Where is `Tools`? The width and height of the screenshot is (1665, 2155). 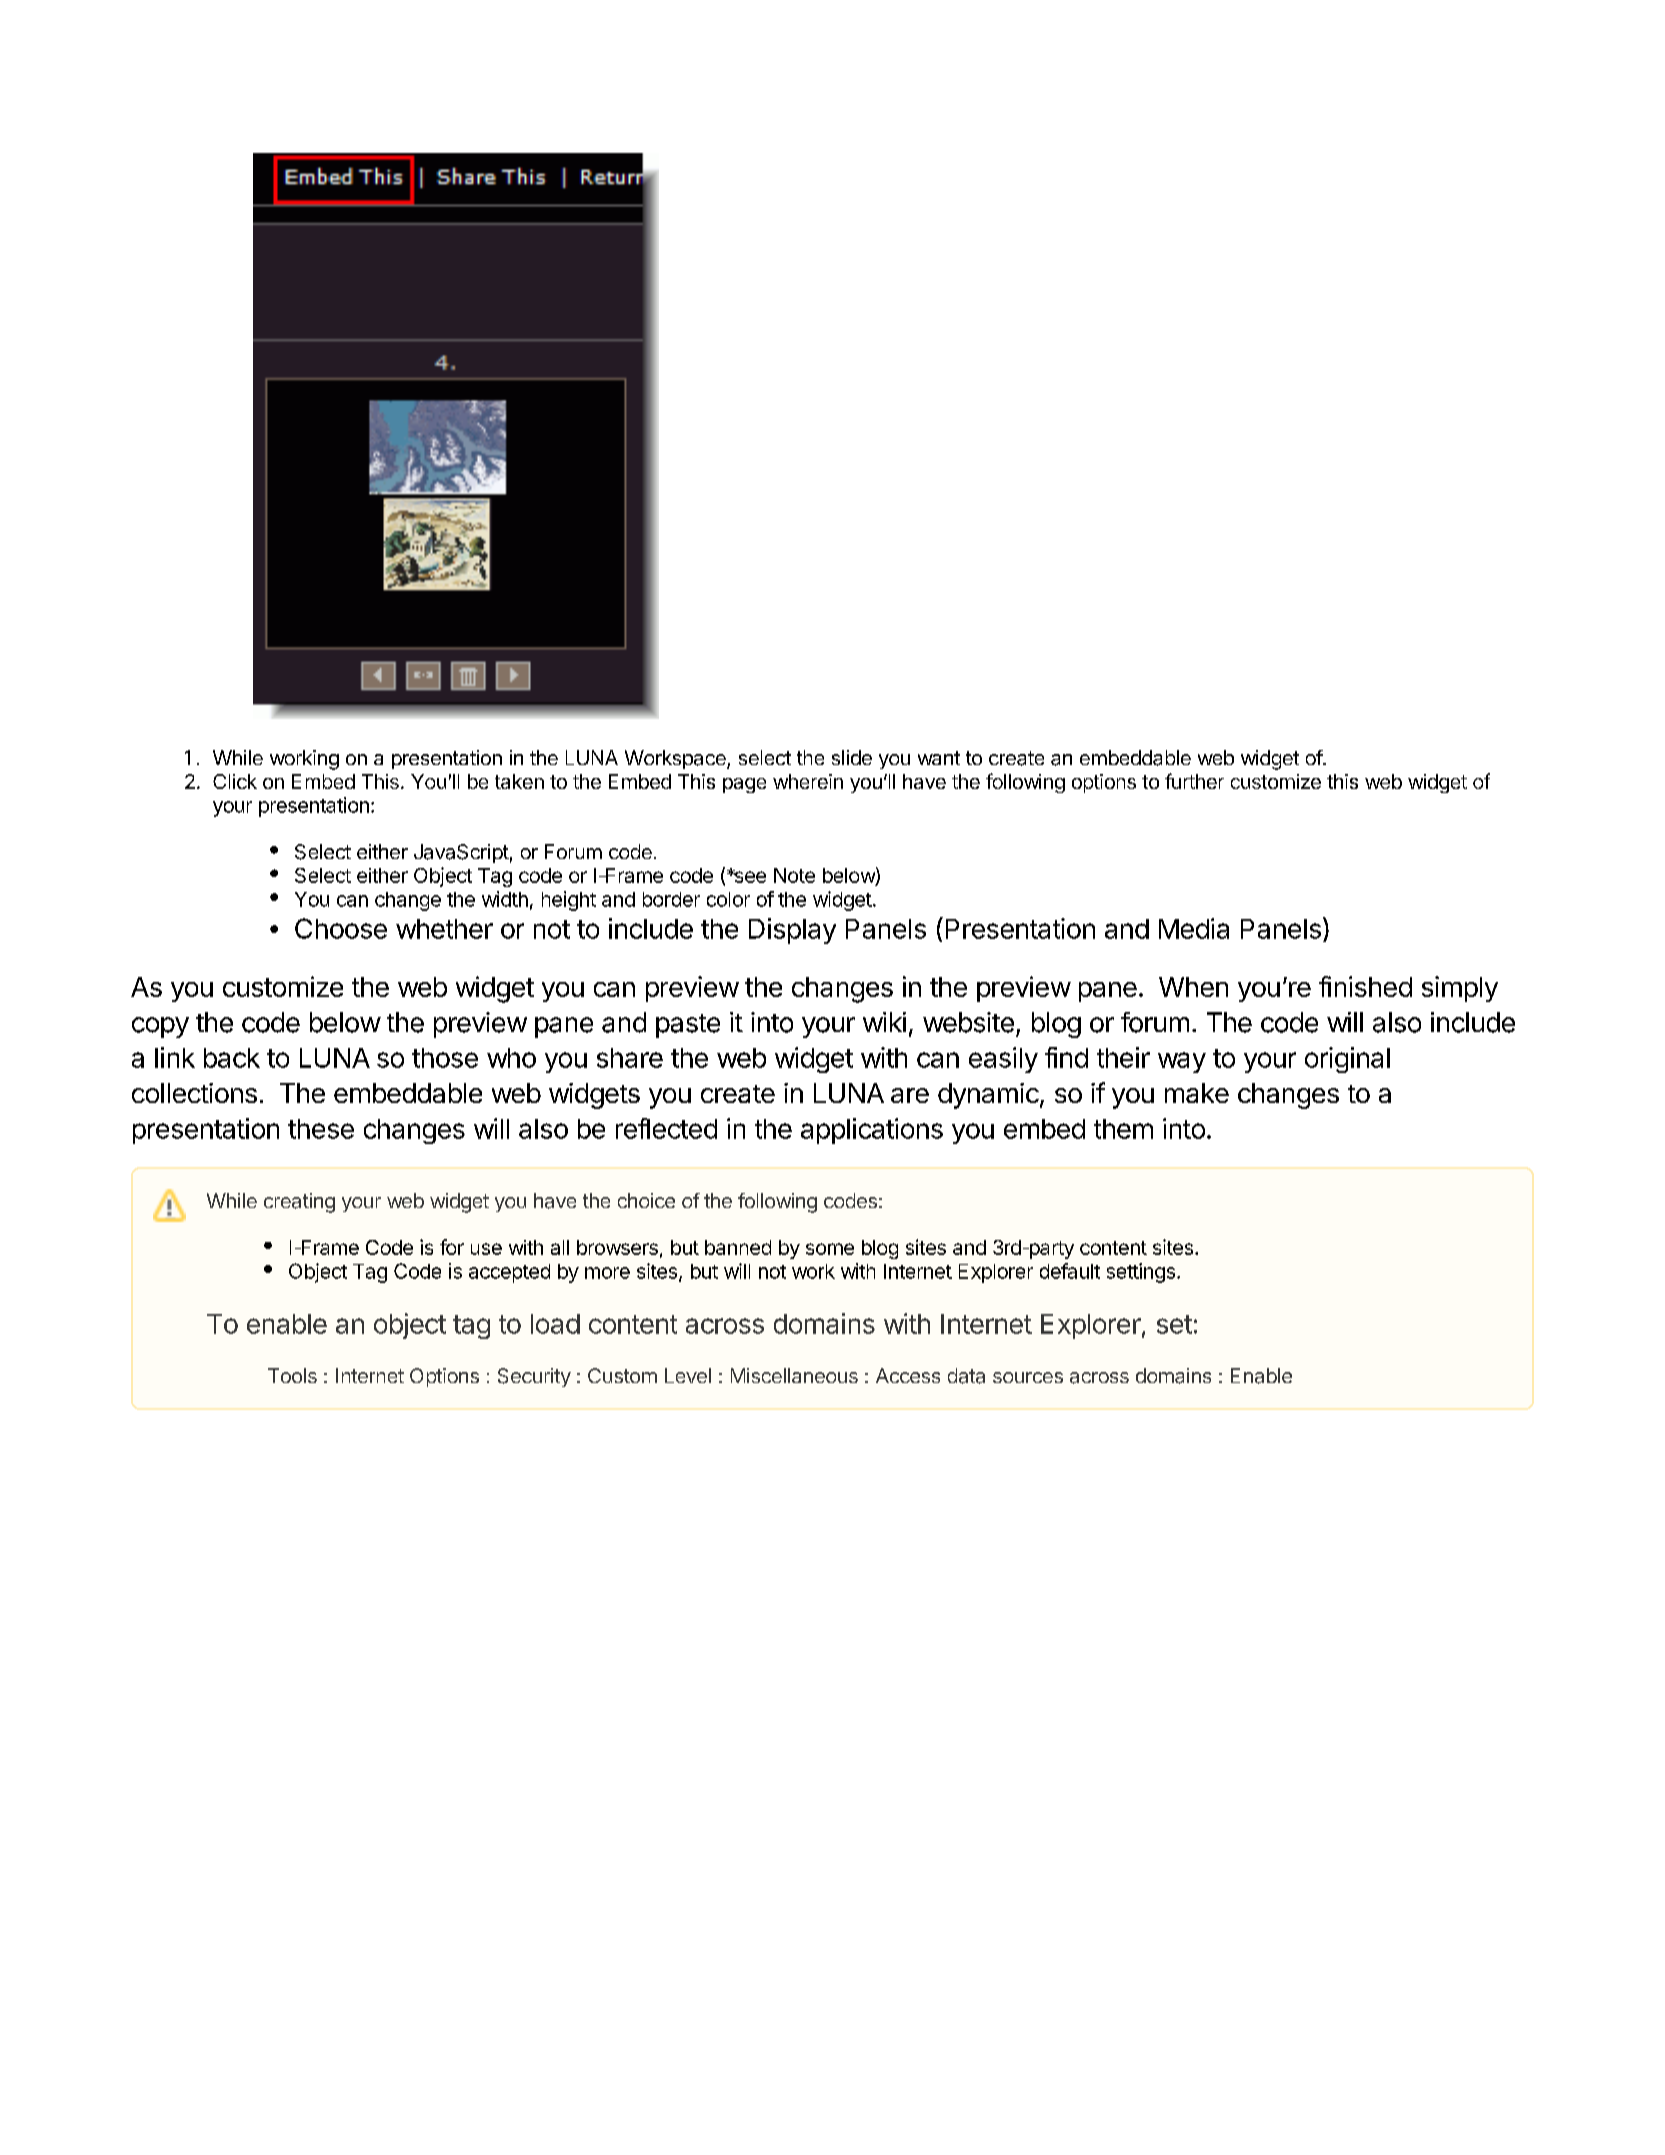 Tools is located at coordinates (292, 1375).
